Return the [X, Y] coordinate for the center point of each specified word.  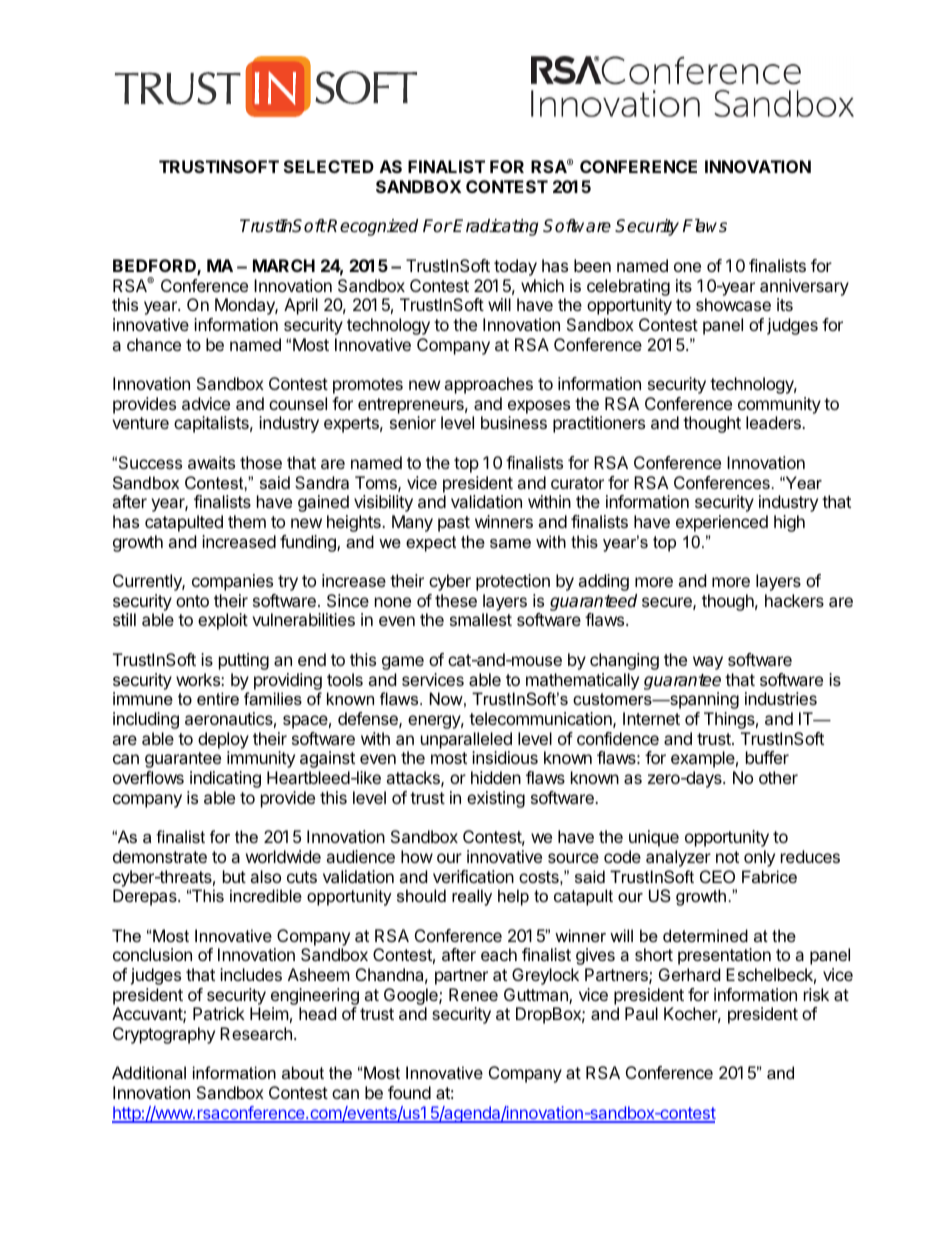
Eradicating [495, 227]
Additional [149, 1072]
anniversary [804, 287]
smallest [481, 619]
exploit [223, 621]
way [708, 663]
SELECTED [329, 166]
